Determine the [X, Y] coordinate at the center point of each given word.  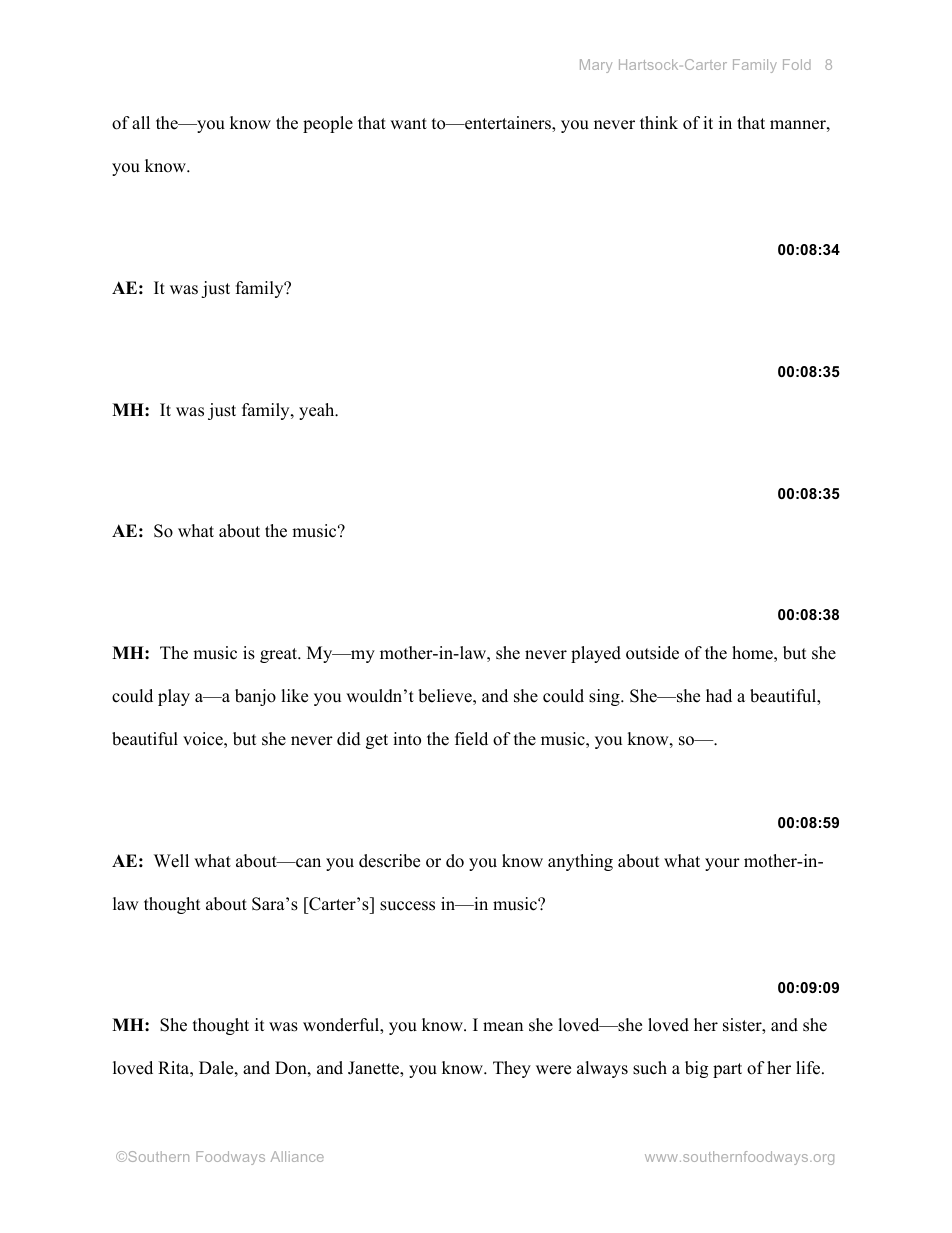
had [719, 696]
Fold [797, 64]
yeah [318, 411]
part [727, 1070]
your [722, 864]
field [471, 739]
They [512, 1069]
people [328, 124]
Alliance [297, 1156]
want [408, 123]
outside [652, 653]
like [294, 696]
